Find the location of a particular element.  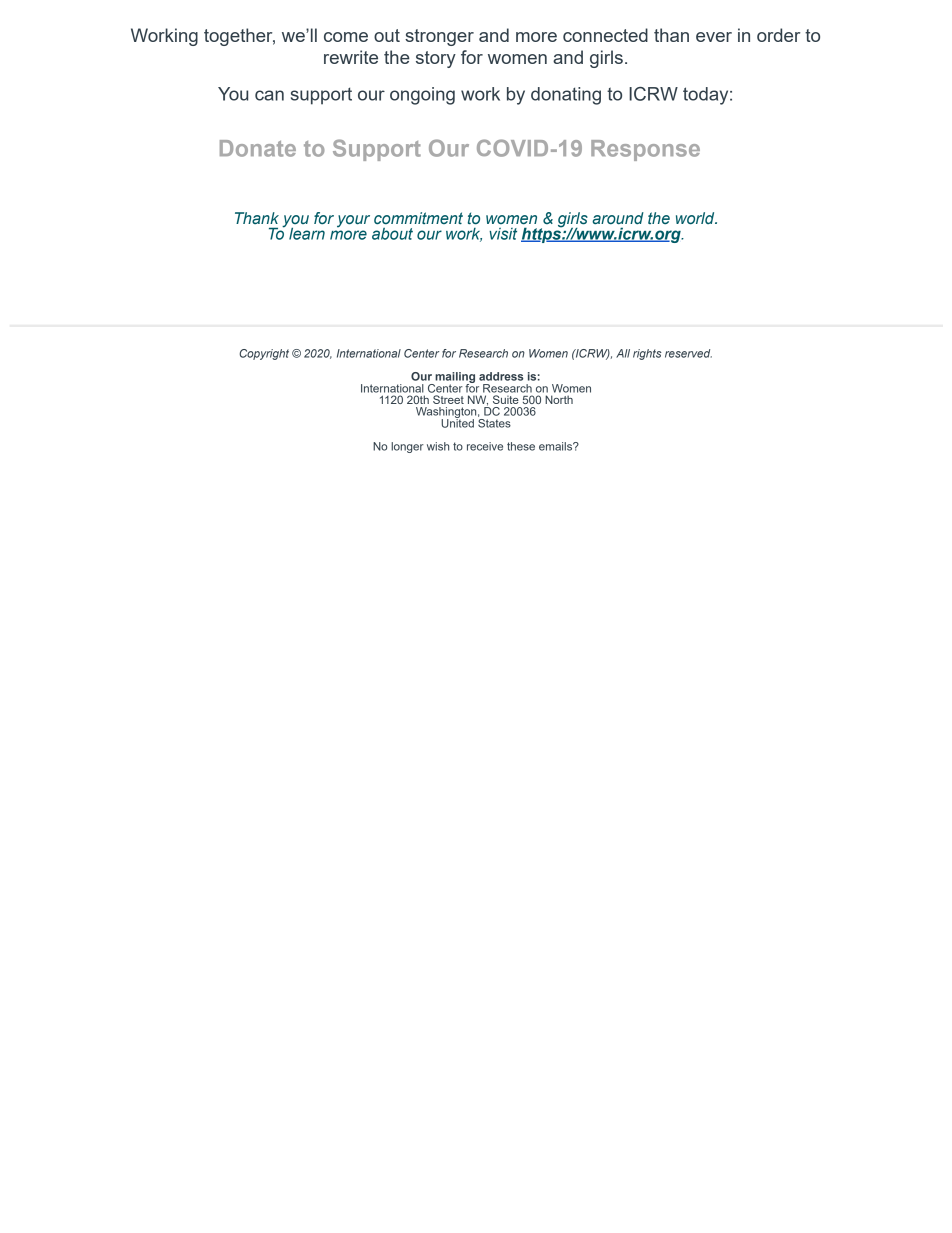

stronger is located at coordinates (439, 37).
